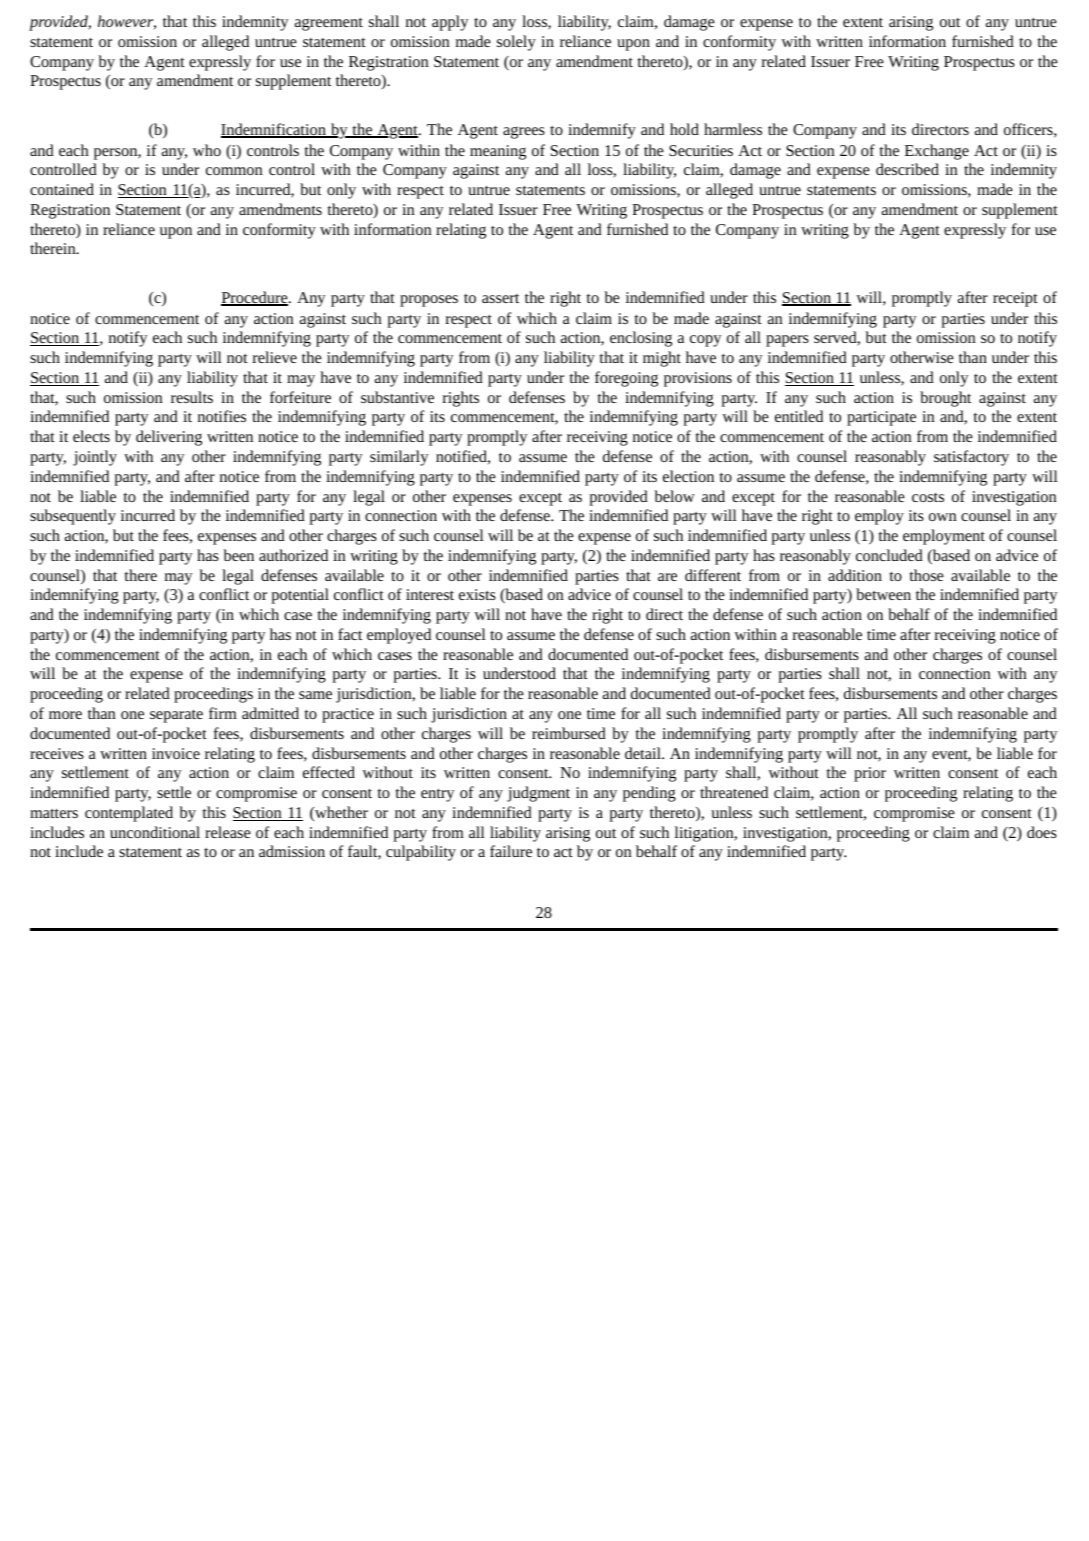  What do you see at coordinates (329, 24) in the screenshot?
I see `agreement` at bounding box center [329, 24].
